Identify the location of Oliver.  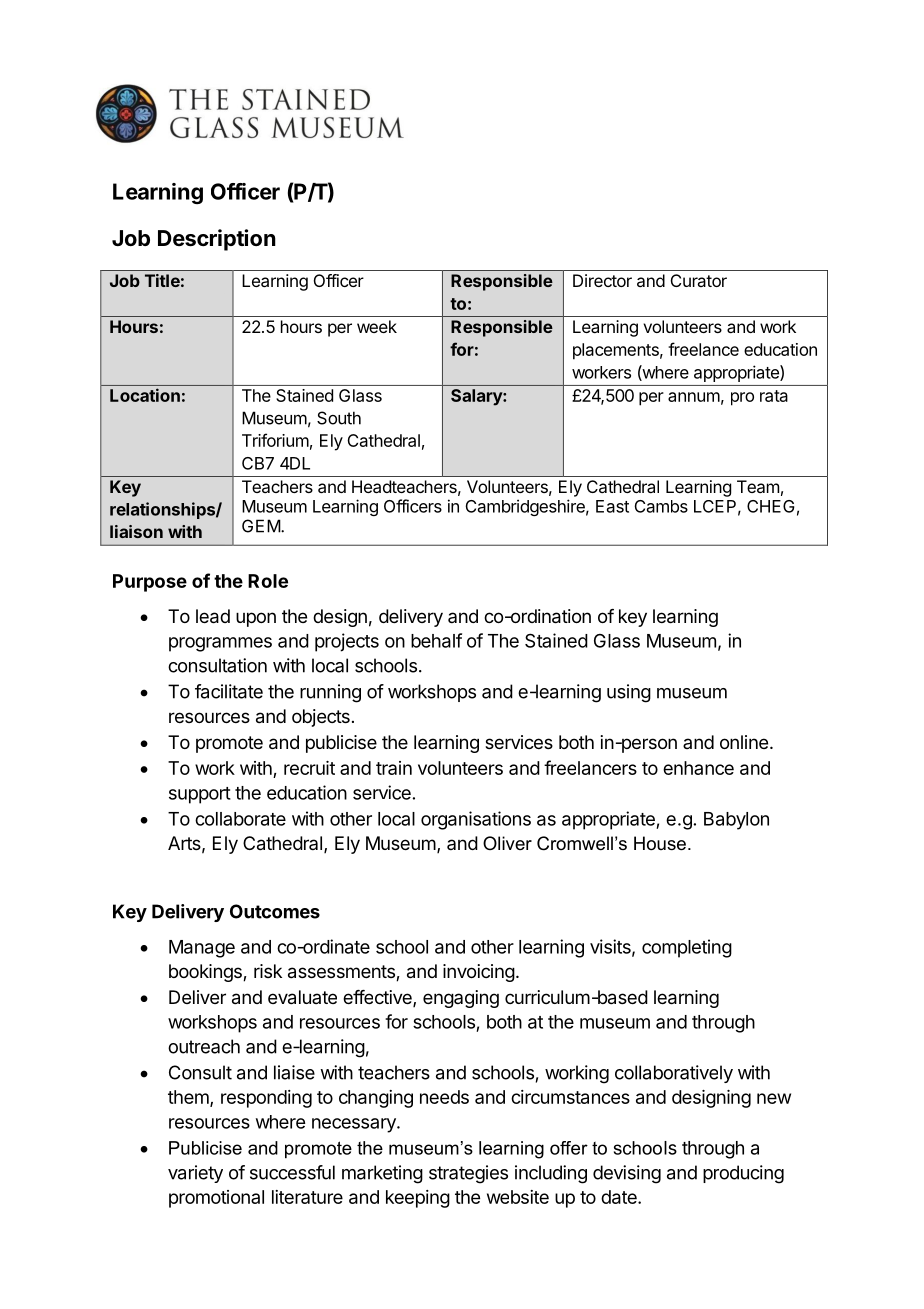
(507, 843).
